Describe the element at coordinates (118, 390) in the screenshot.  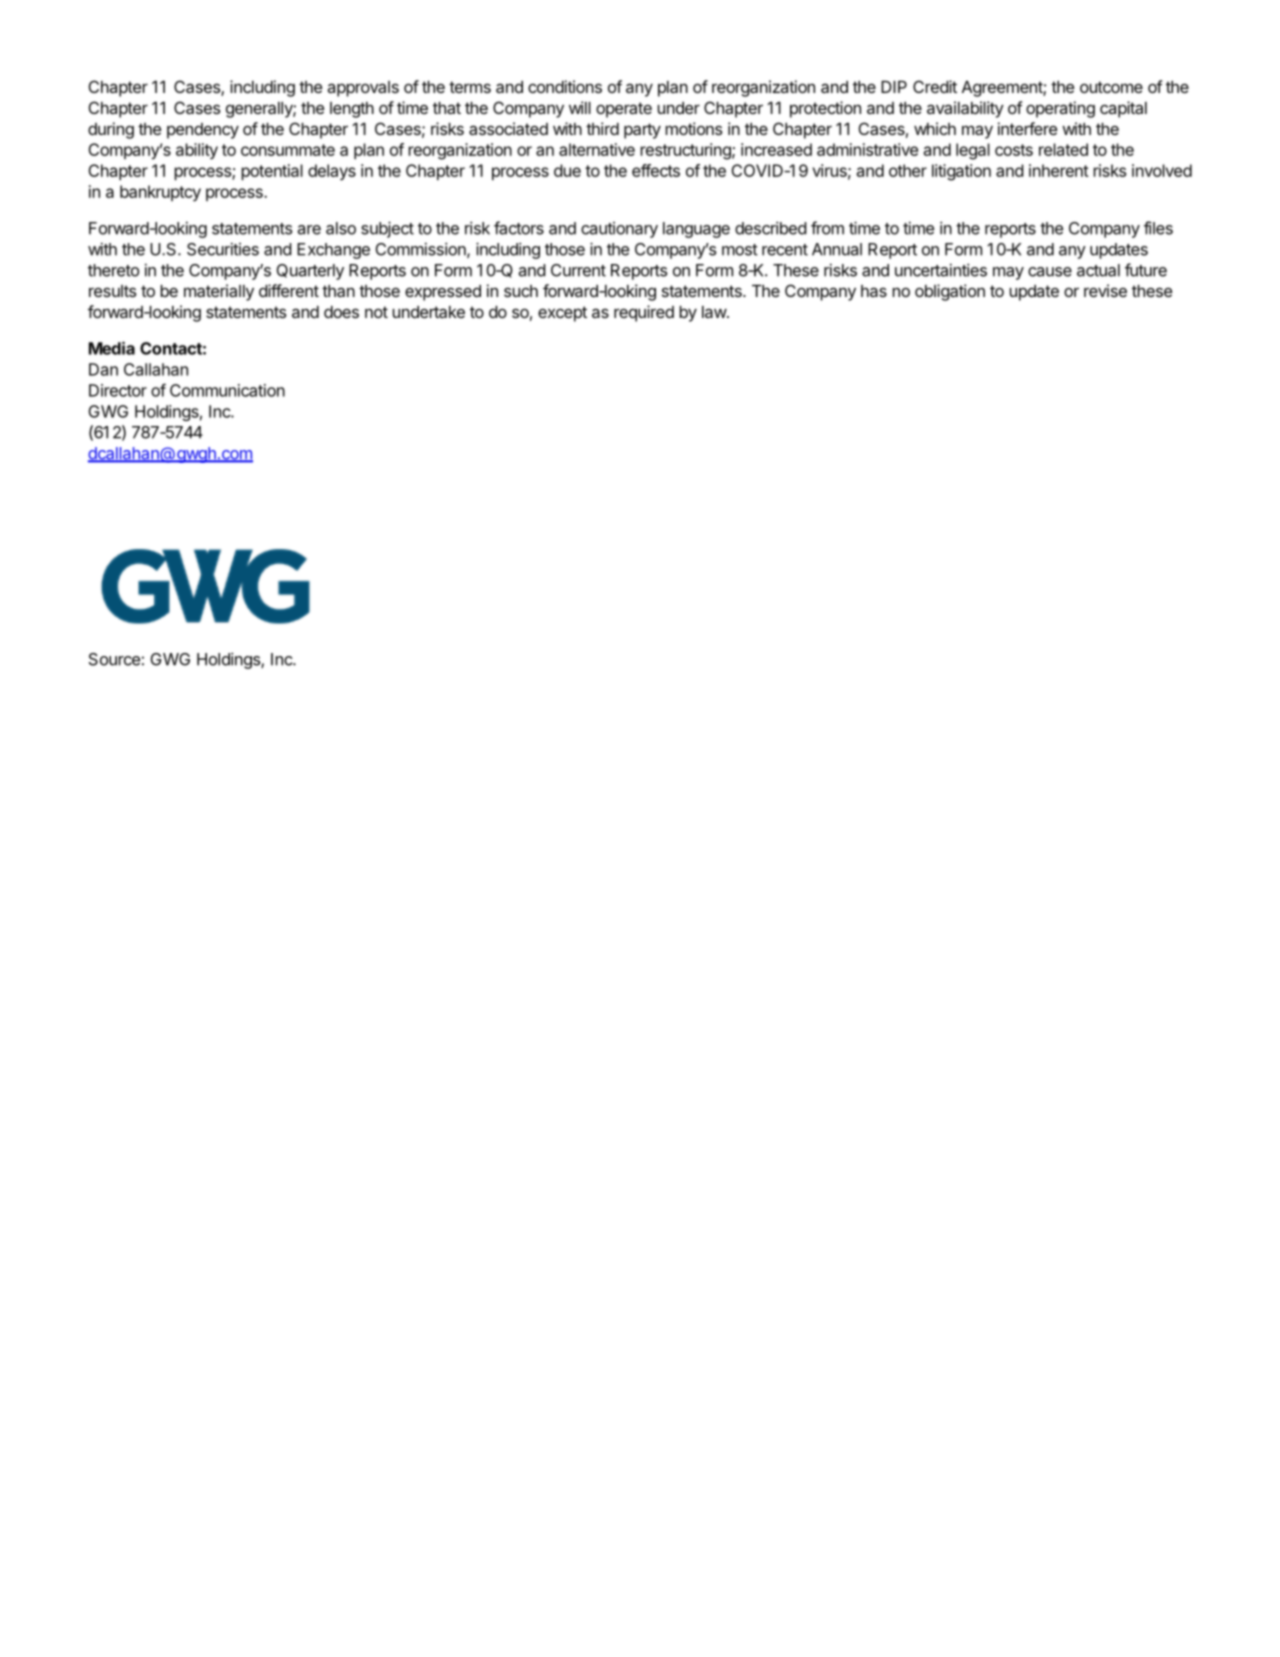
I see `Director` at that location.
